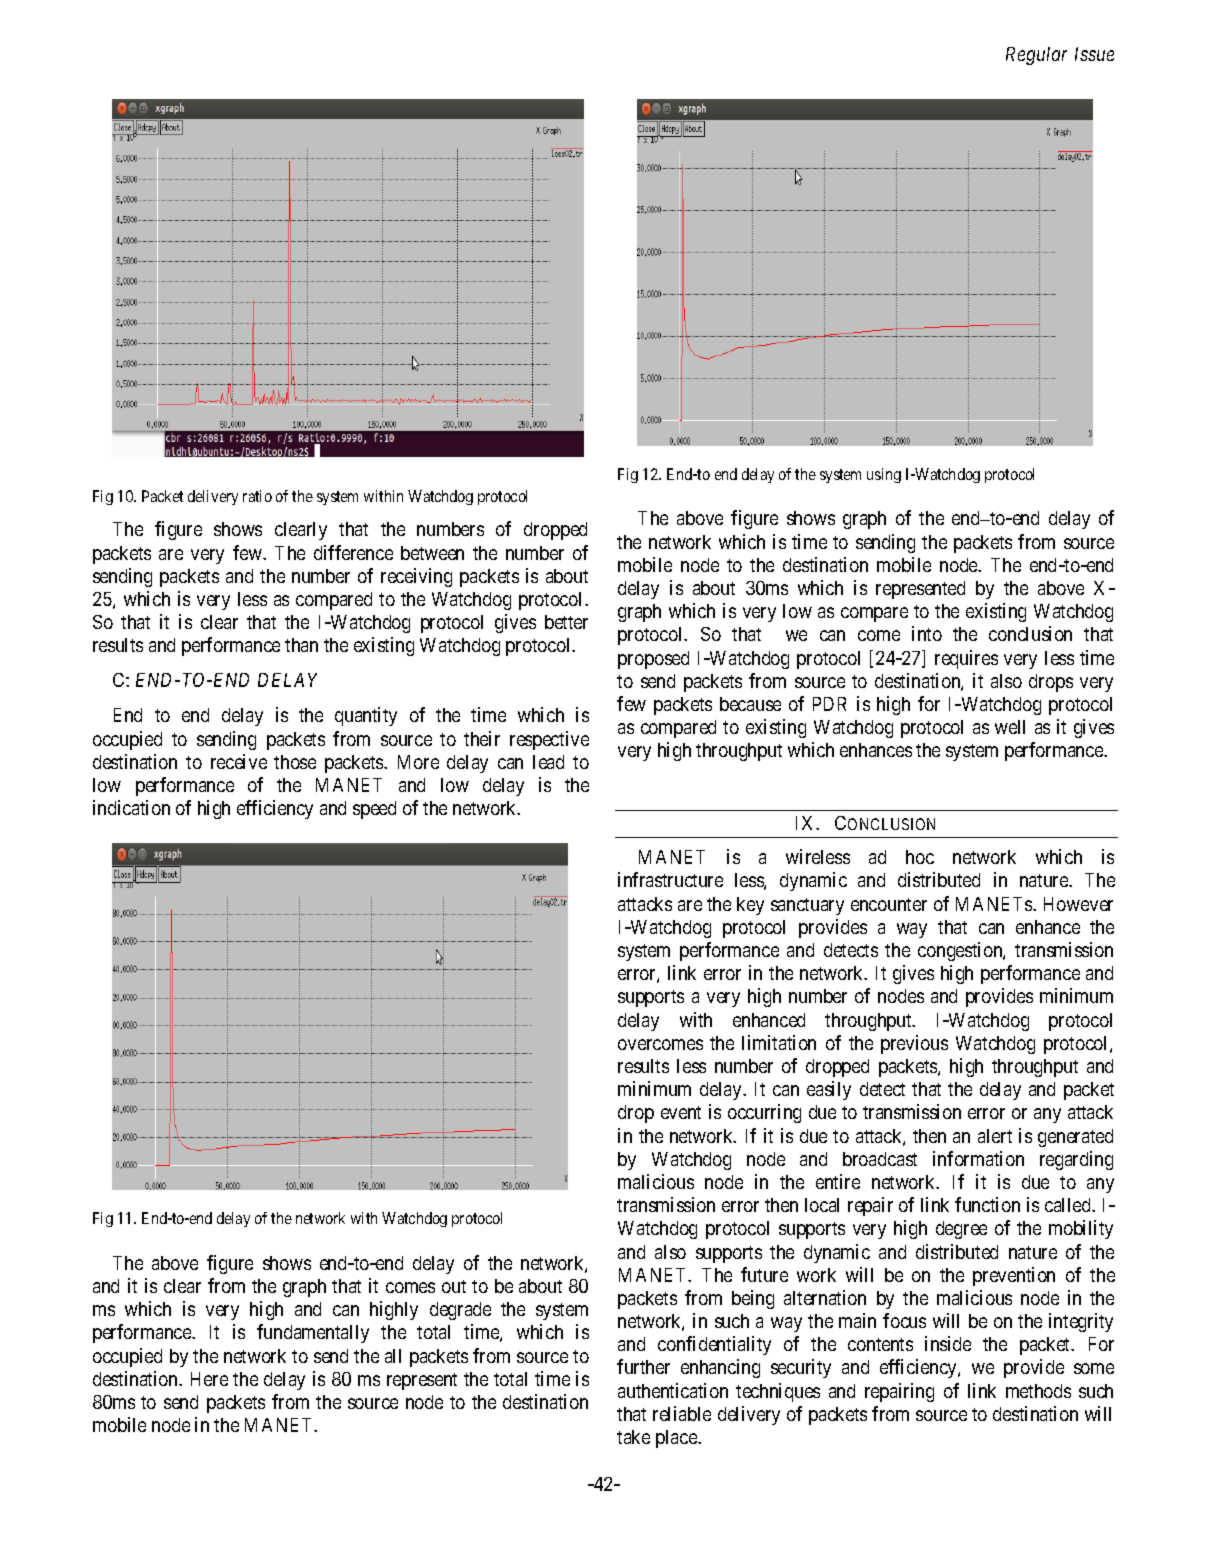 Image resolution: width=1207 pixels, height=1562 pixels. Describe the element at coordinates (643, 1366) in the screenshot. I see `further` at that location.
